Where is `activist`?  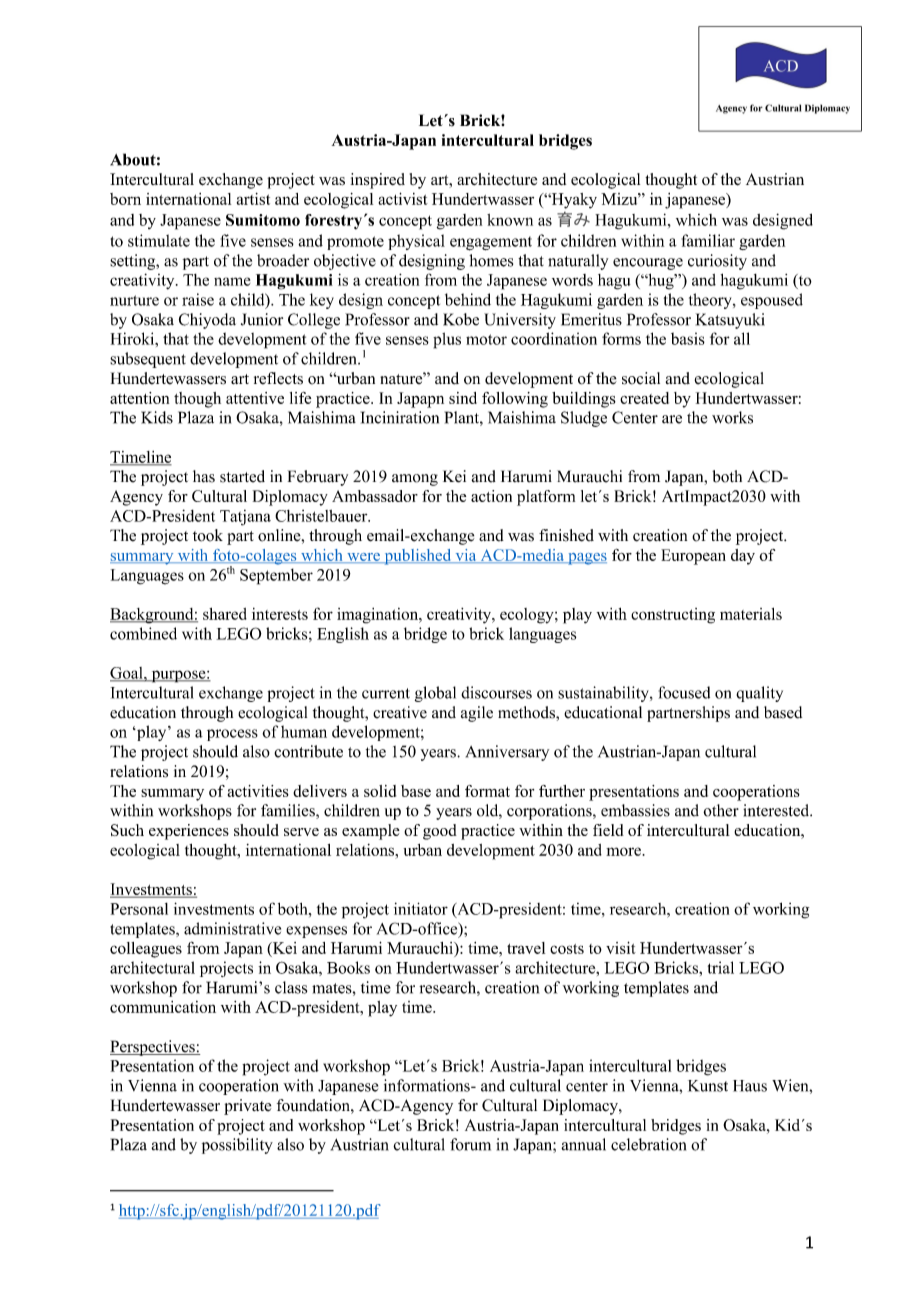
activist is located at coordinates (403, 198).
